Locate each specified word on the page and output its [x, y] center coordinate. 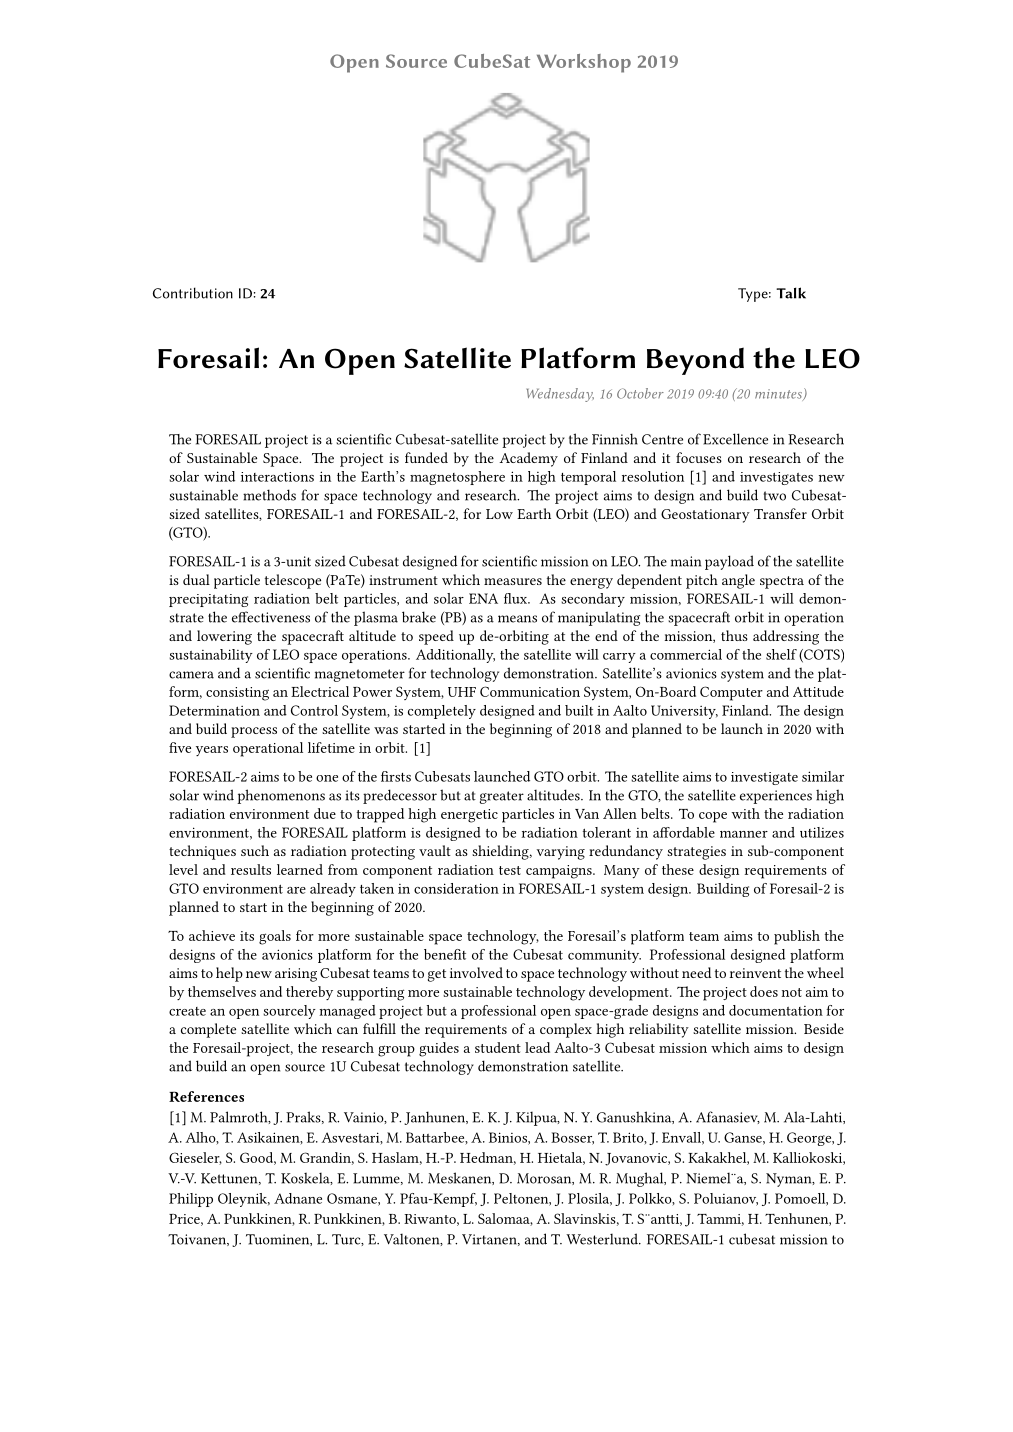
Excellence [735, 439]
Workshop [584, 63]
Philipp [191, 1200]
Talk [791, 293]
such [255, 850]
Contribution [193, 293]
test [510, 870]
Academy [528, 459]
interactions [277, 477]
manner [744, 834]
